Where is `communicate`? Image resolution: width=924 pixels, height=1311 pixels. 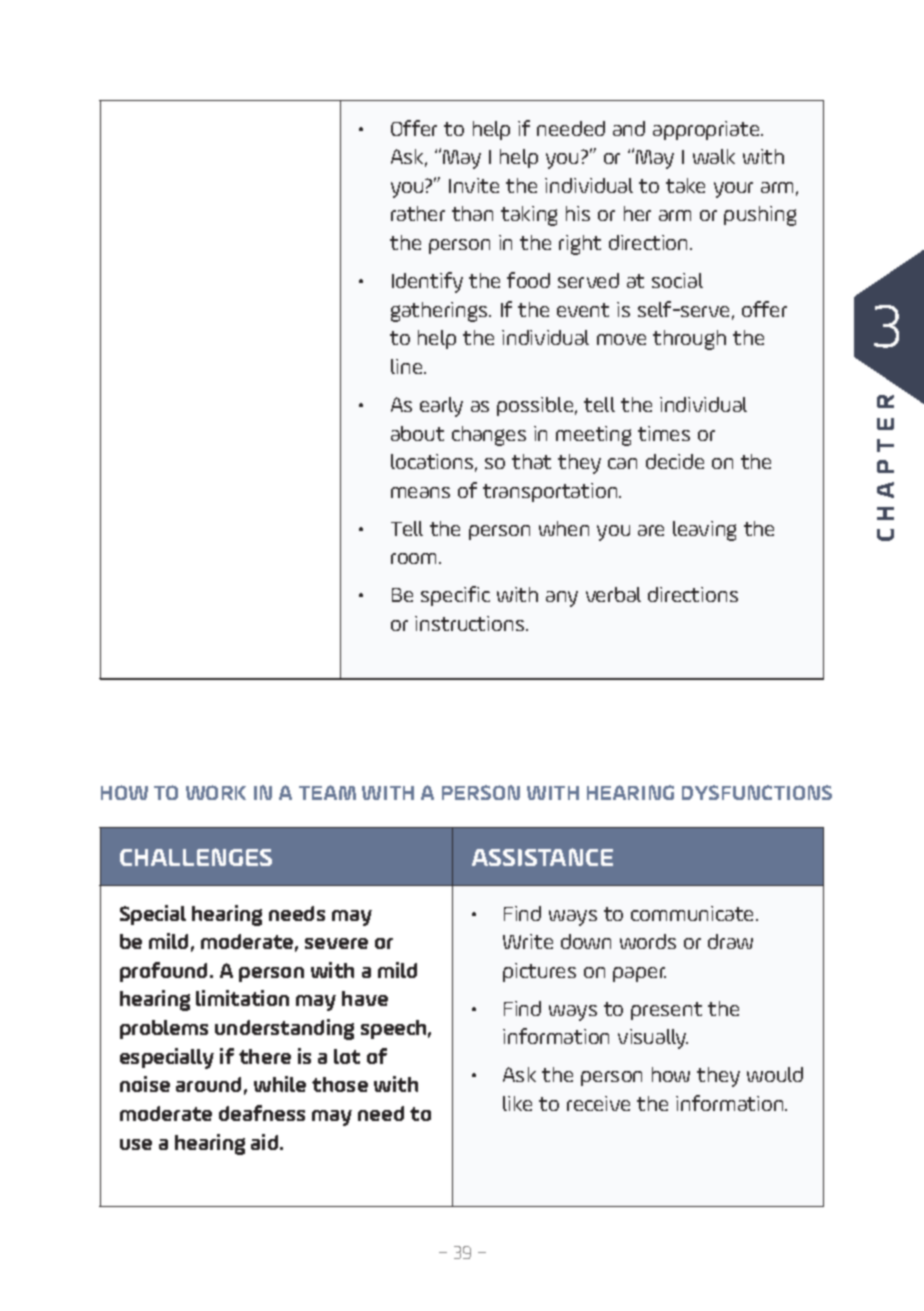
communicate is located at coordinates (694, 913).
